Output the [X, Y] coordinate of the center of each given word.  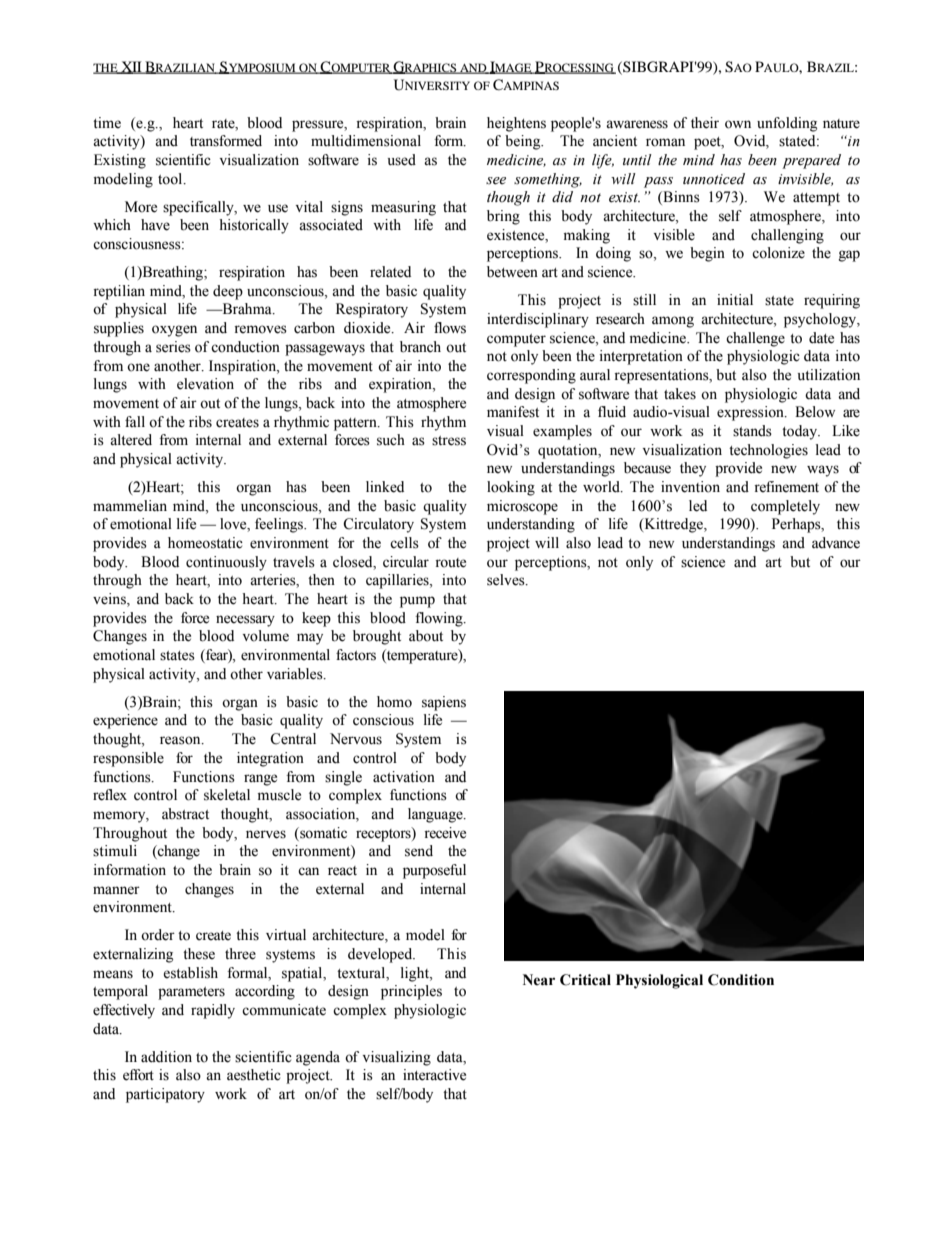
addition [166, 1057]
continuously [226, 563]
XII [131, 67]
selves [507, 580]
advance [836, 543]
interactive [434, 1075]
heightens [516, 124]
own [738, 124]
